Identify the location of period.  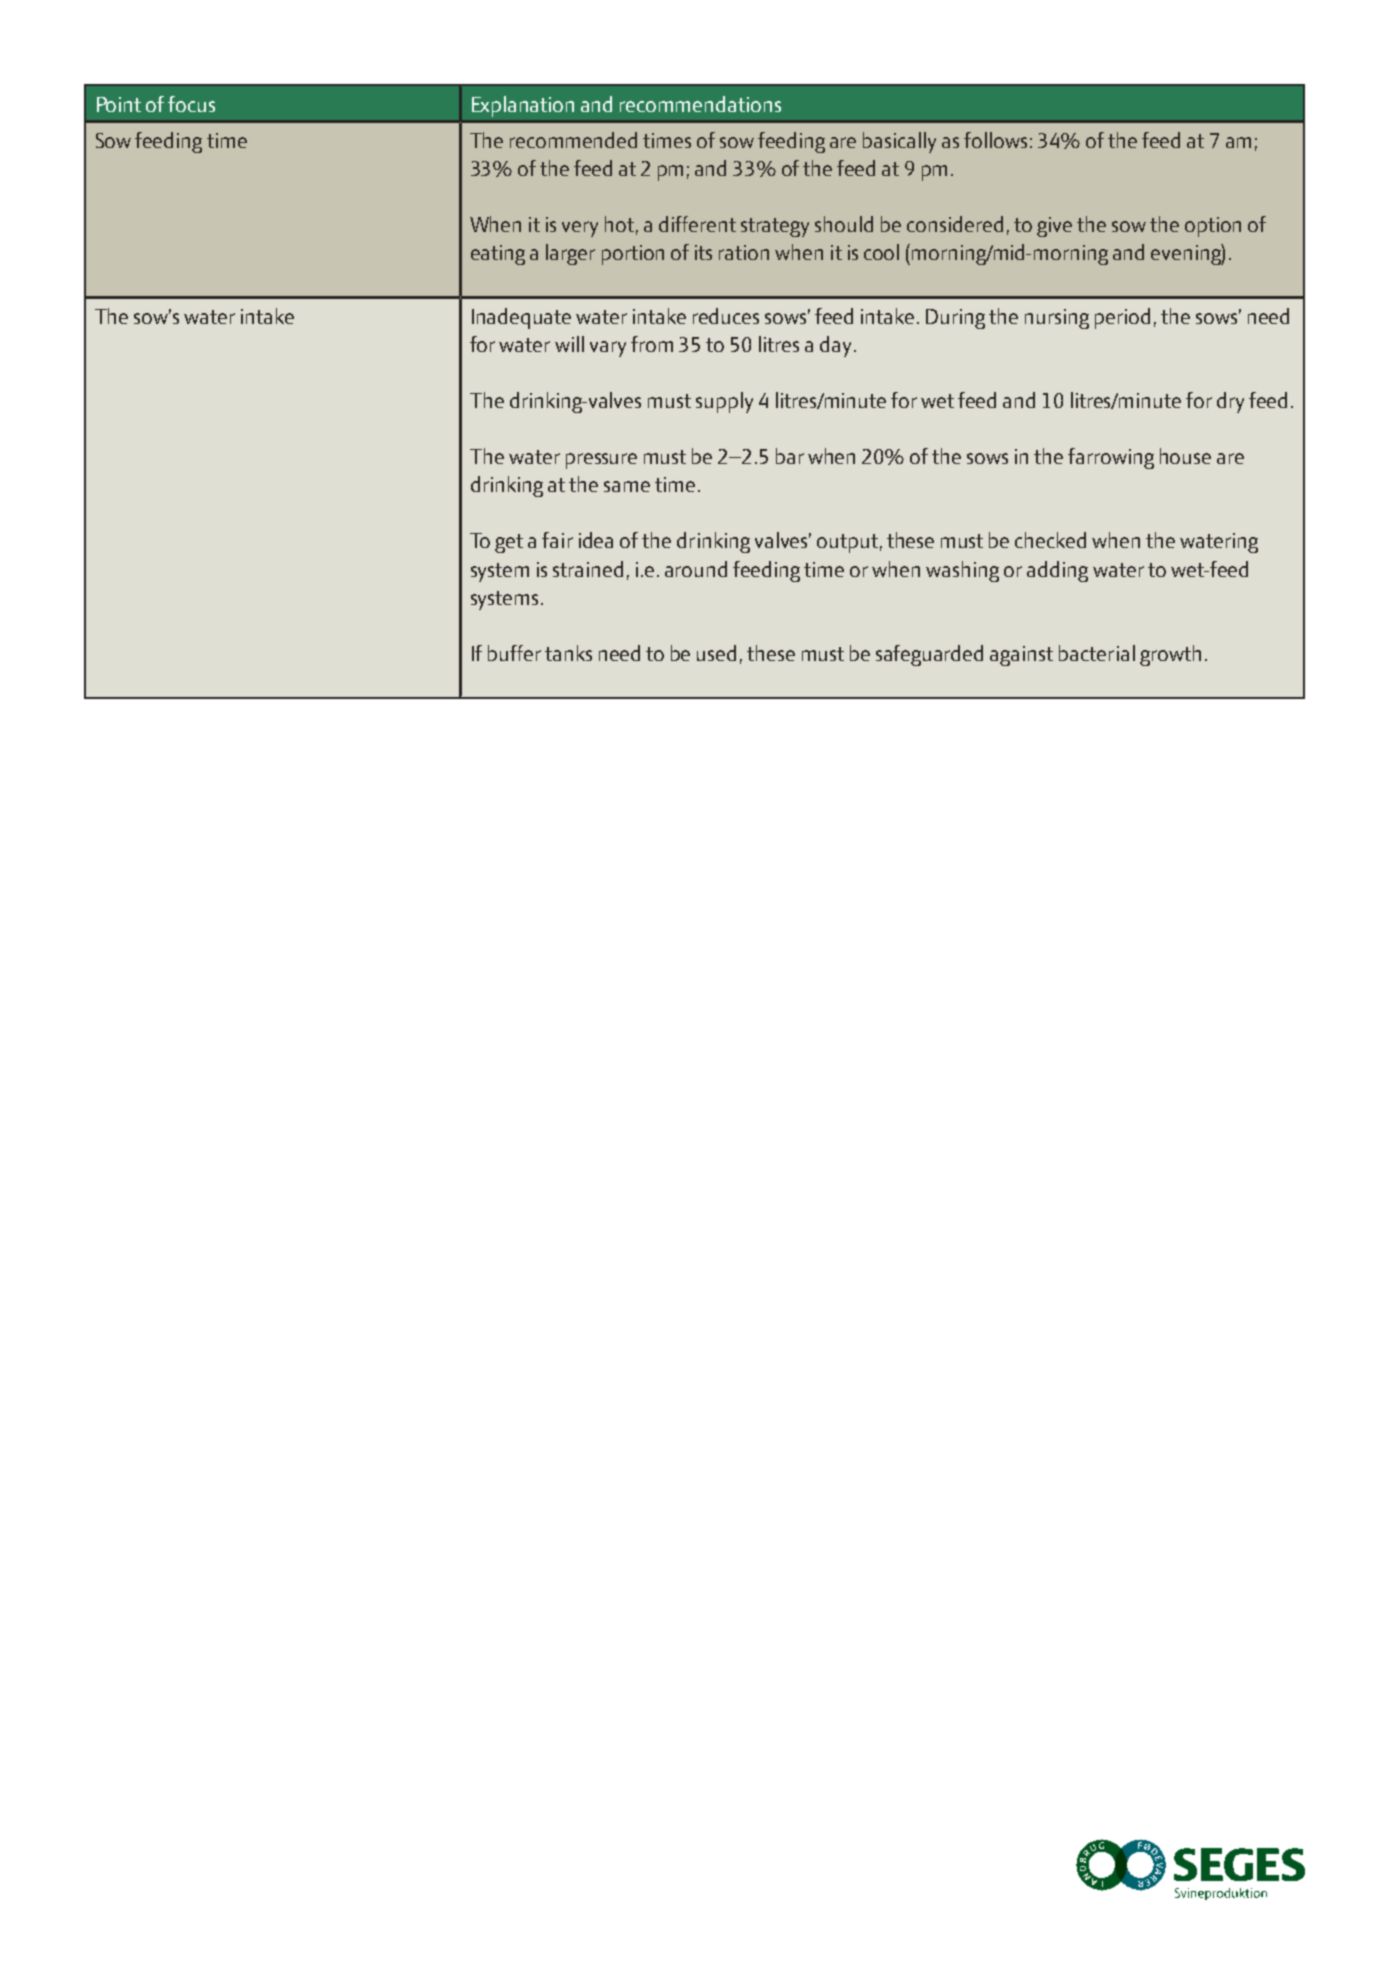
(1122, 318).
